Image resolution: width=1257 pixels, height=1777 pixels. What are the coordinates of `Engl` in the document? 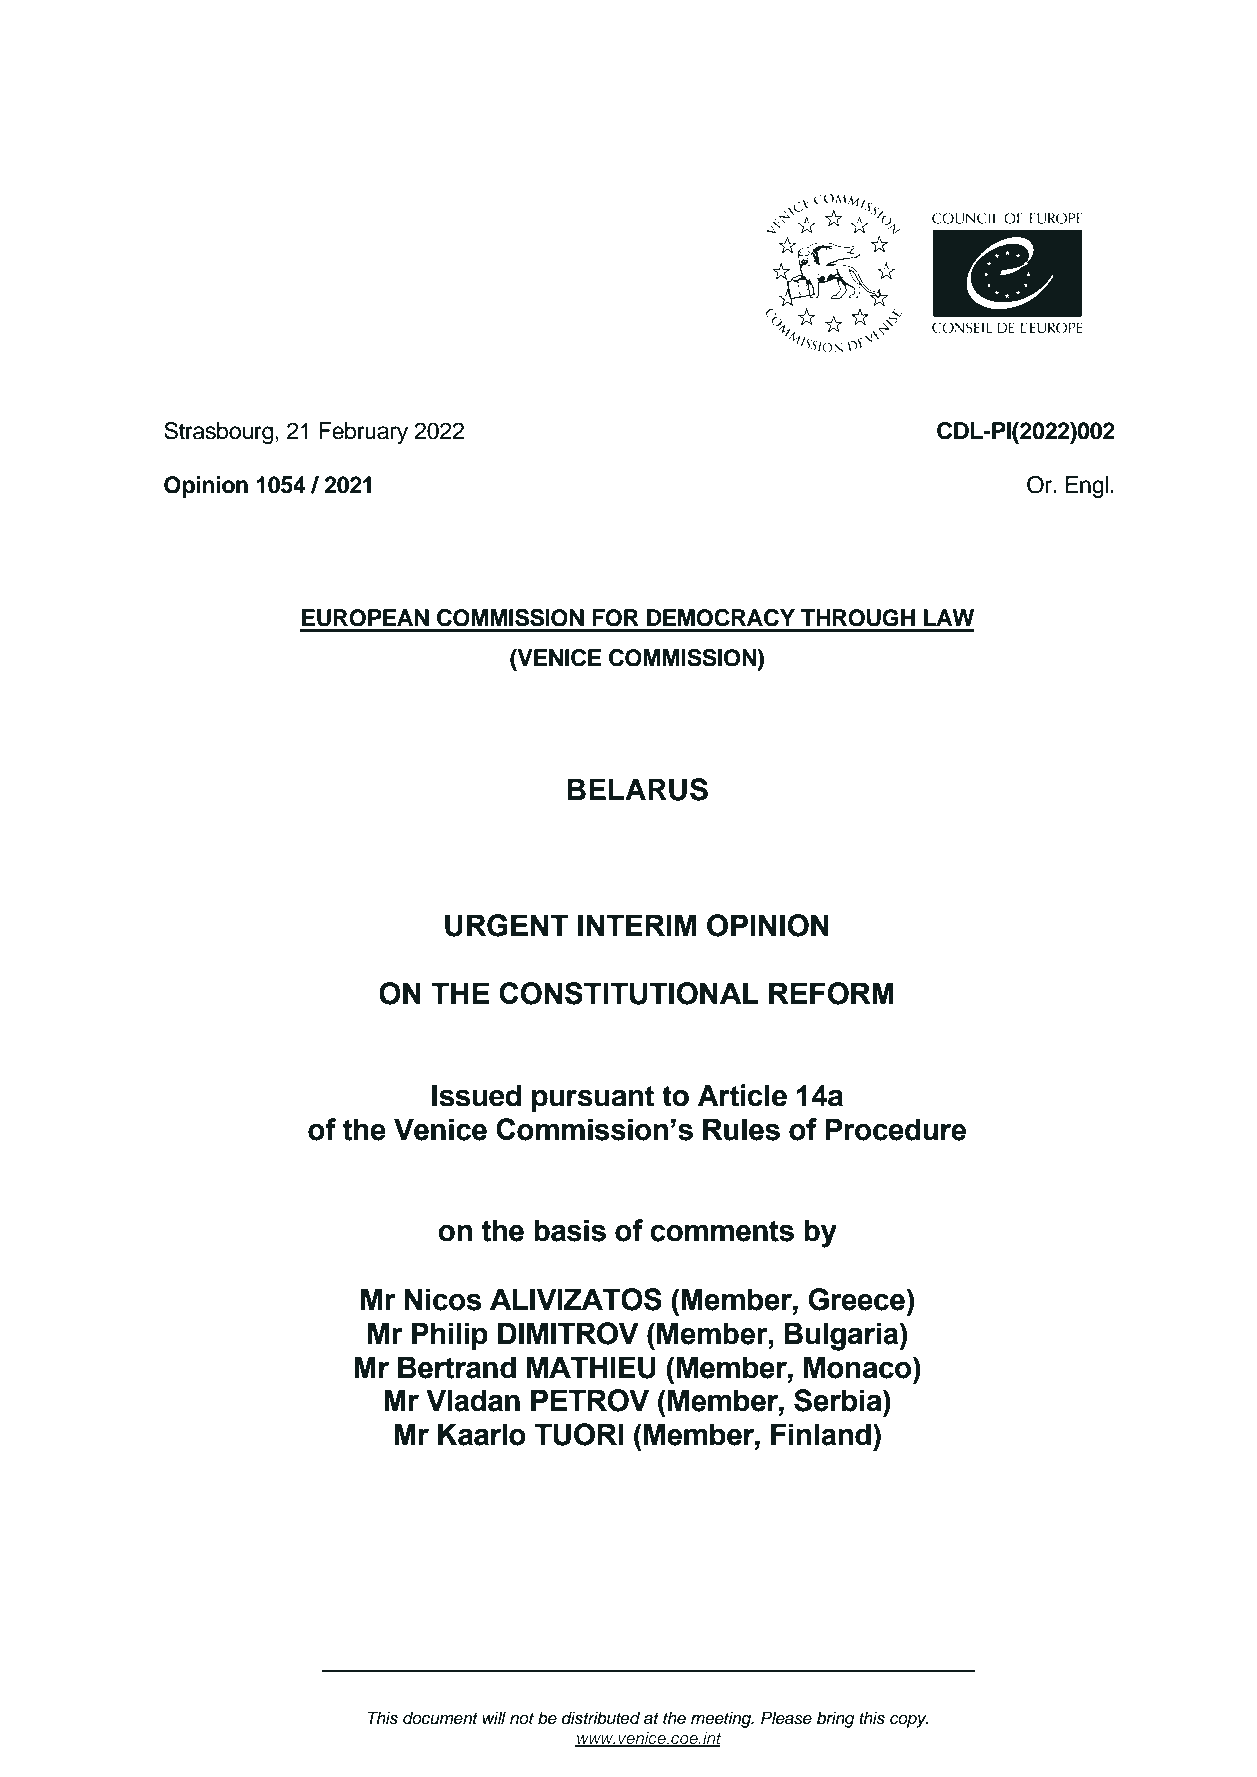 It's located at (1087, 487).
